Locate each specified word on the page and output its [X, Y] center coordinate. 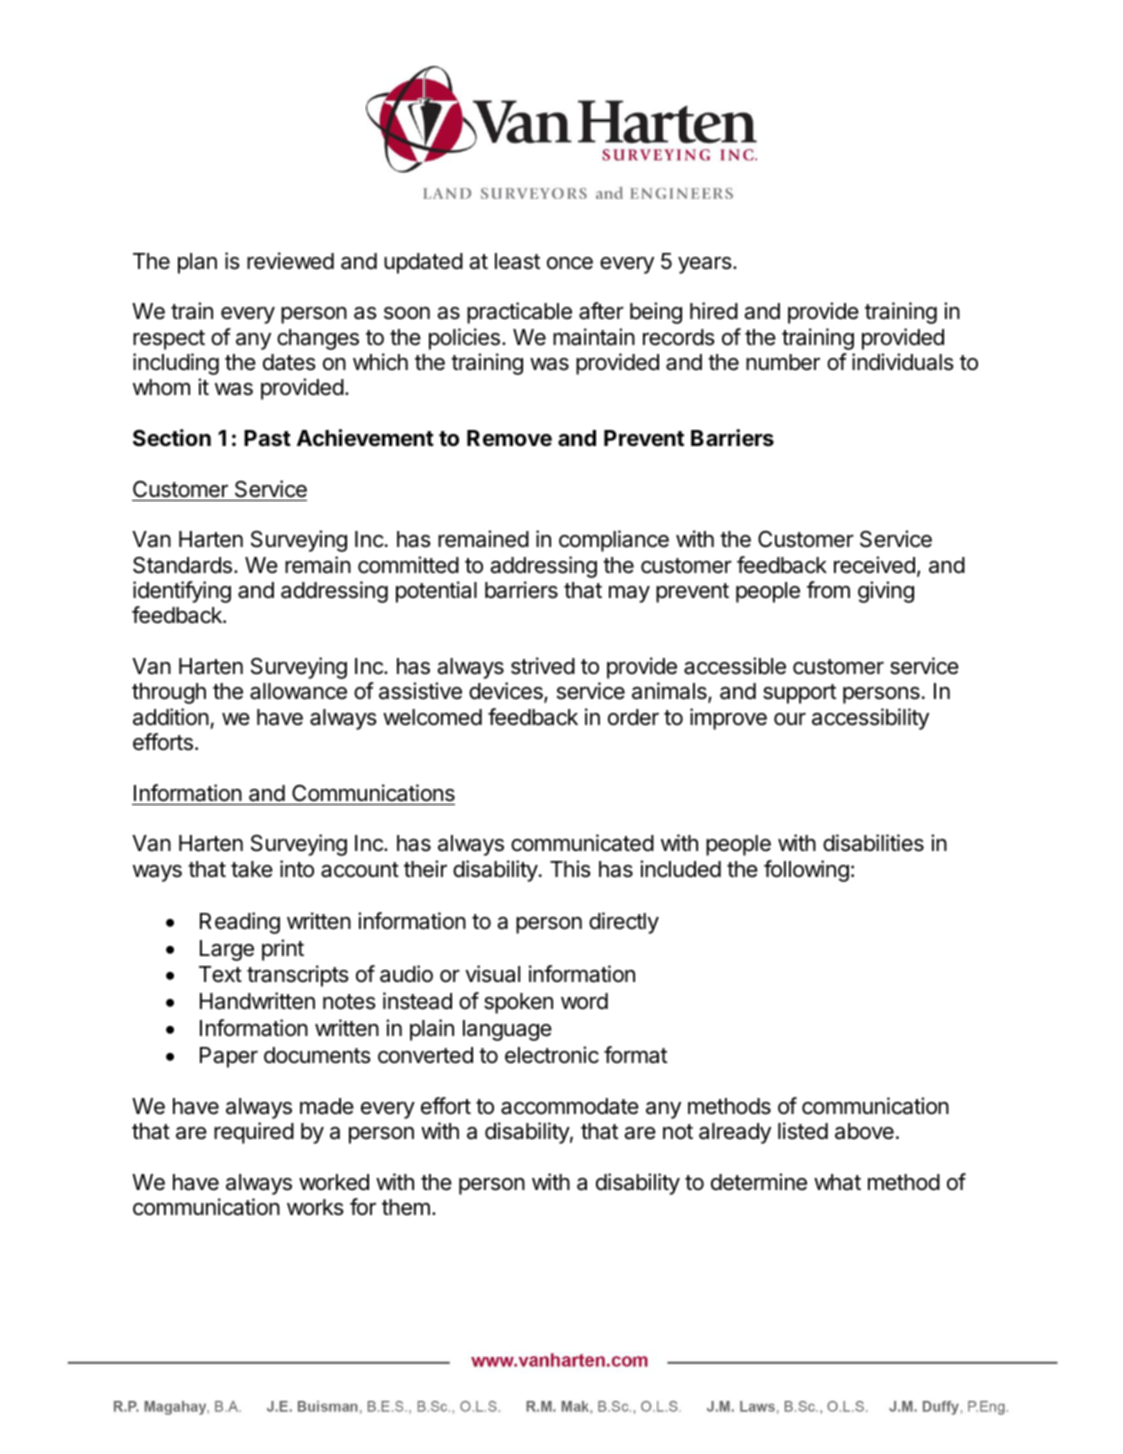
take [252, 869]
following [806, 871]
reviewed [290, 261]
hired [714, 311]
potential [436, 592]
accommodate [570, 1106]
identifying [182, 592]
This [570, 869]
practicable [519, 313]
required [254, 1133]
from [828, 590]
